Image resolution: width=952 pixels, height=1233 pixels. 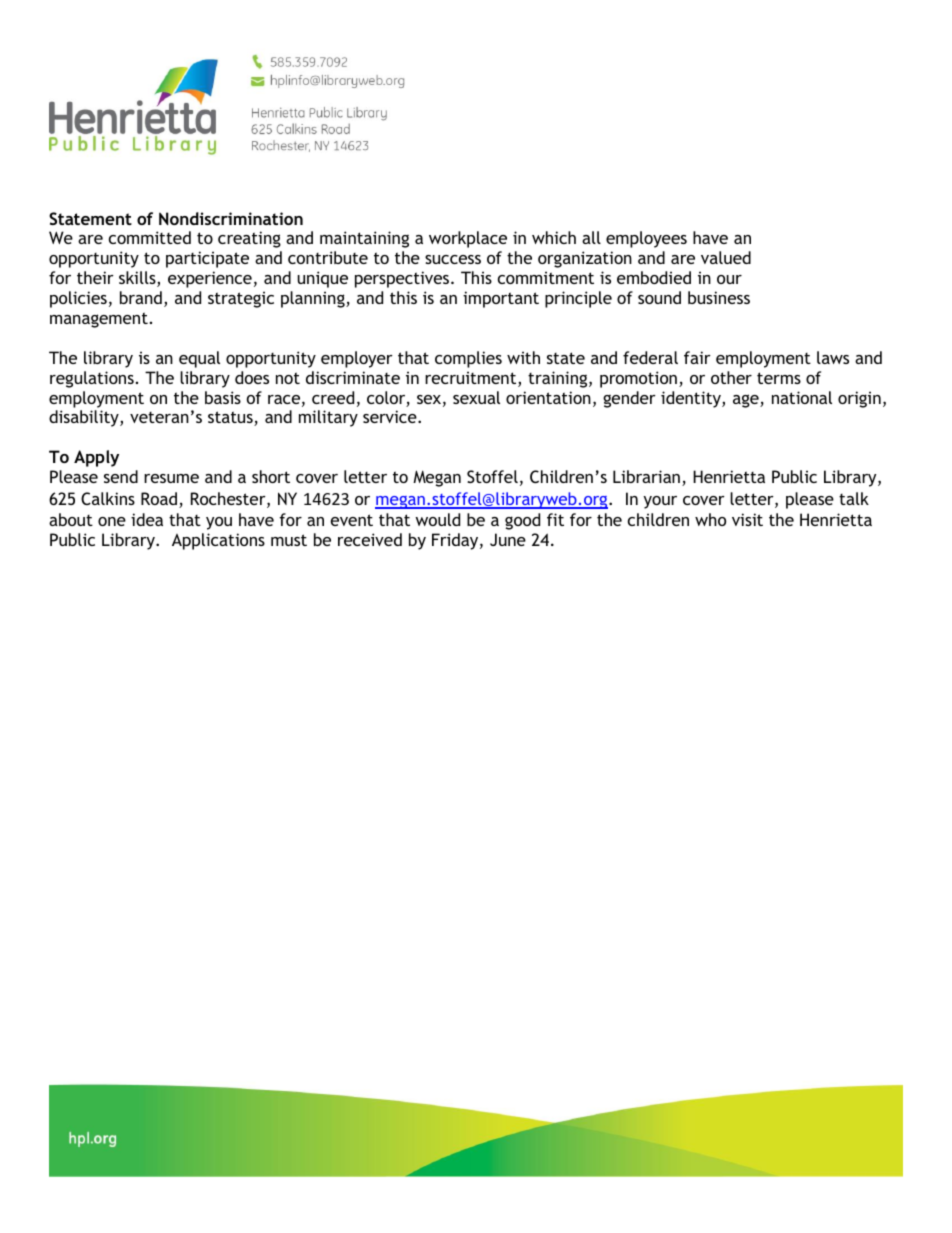 I want to click on national, so click(x=802, y=397).
